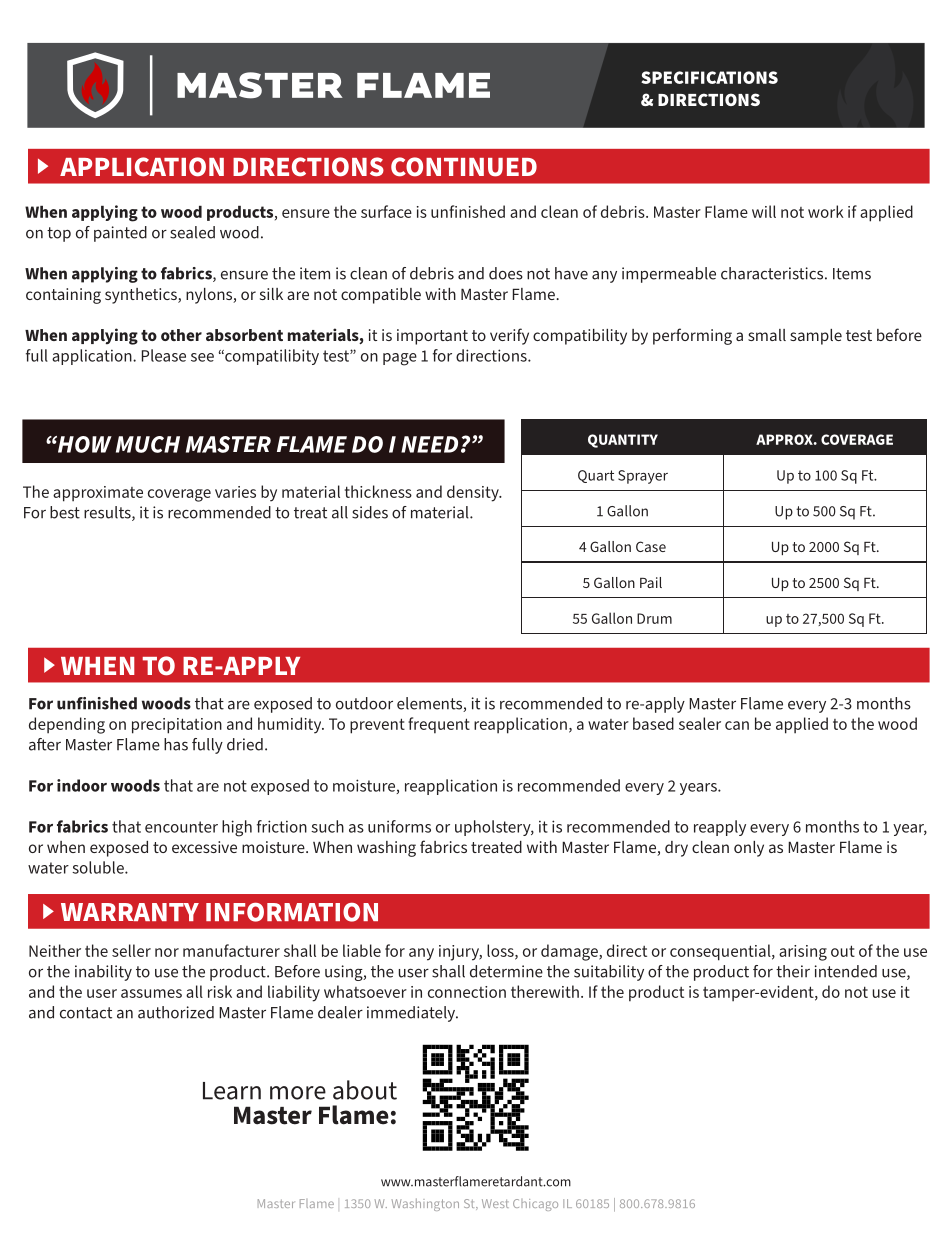 The image size is (952, 1233). Describe the element at coordinates (176, 744) in the image. I see `has` at that location.
